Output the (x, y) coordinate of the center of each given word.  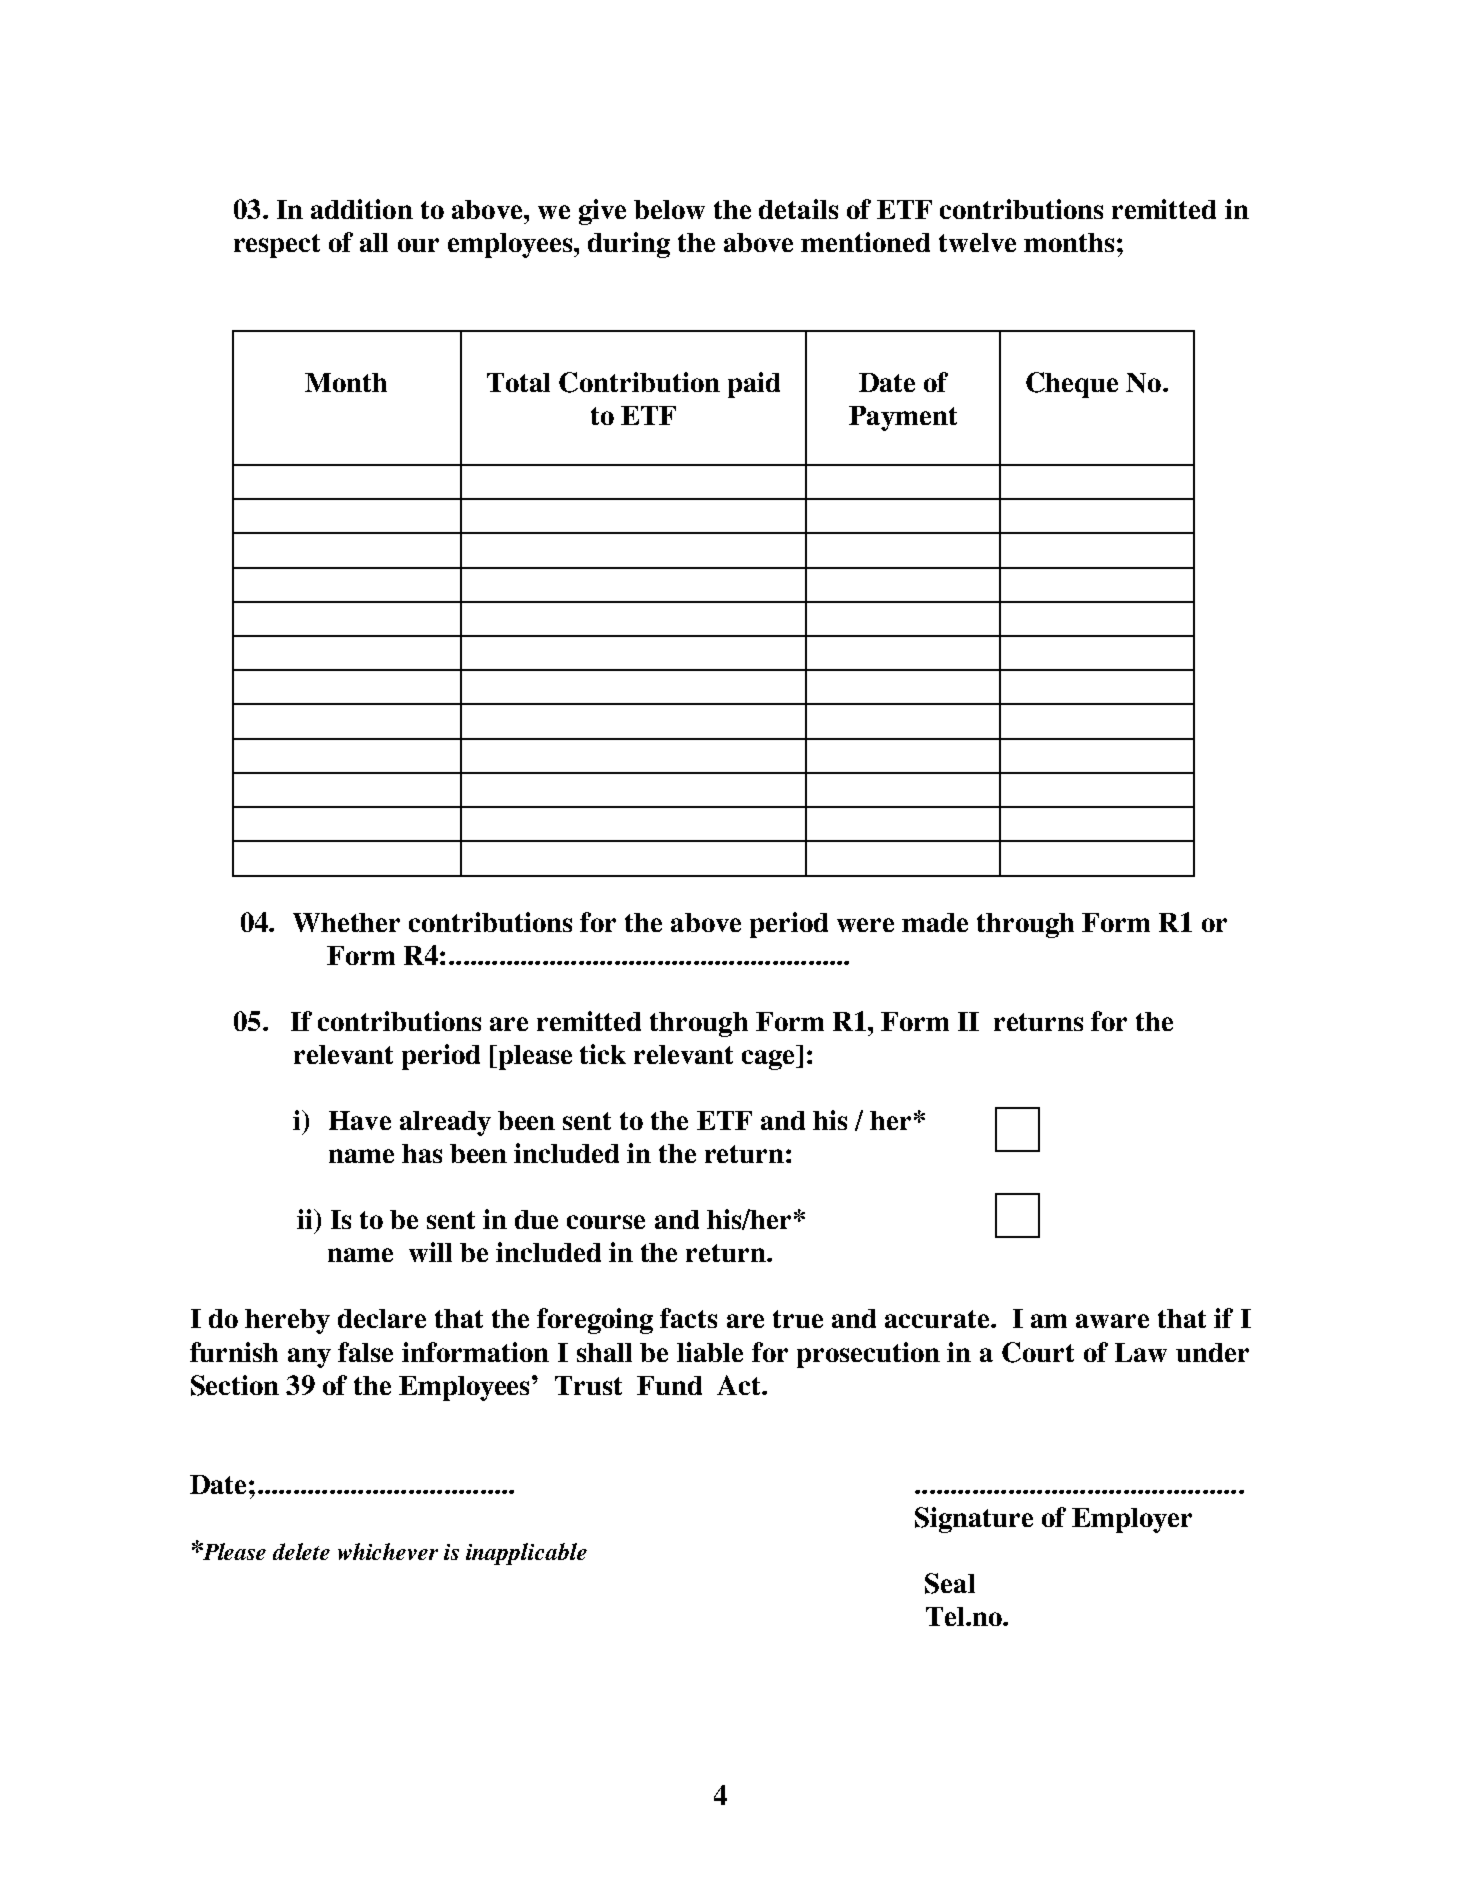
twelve (977, 242)
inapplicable (526, 1554)
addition (362, 209)
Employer (1132, 1520)
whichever (388, 1551)
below (669, 209)
